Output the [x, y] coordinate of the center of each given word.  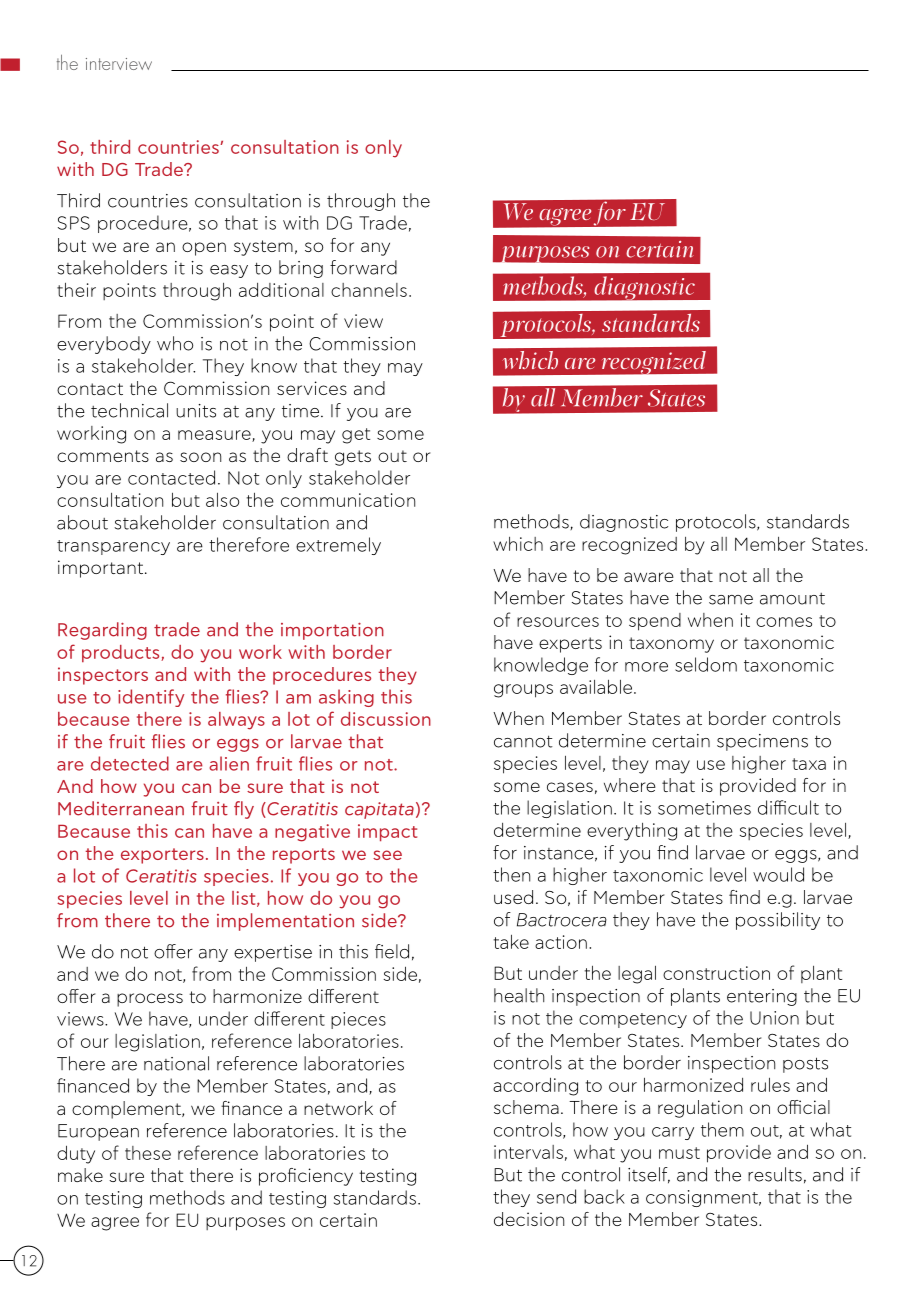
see [387, 855]
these [148, 1153]
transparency [113, 547]
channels [369, 290]
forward [363, 267]
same [731, 600]
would [778, 874]
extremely [338, 546]
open [204, 249]
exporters [162, 856]
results [775, 1174]
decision [529, 1219]
